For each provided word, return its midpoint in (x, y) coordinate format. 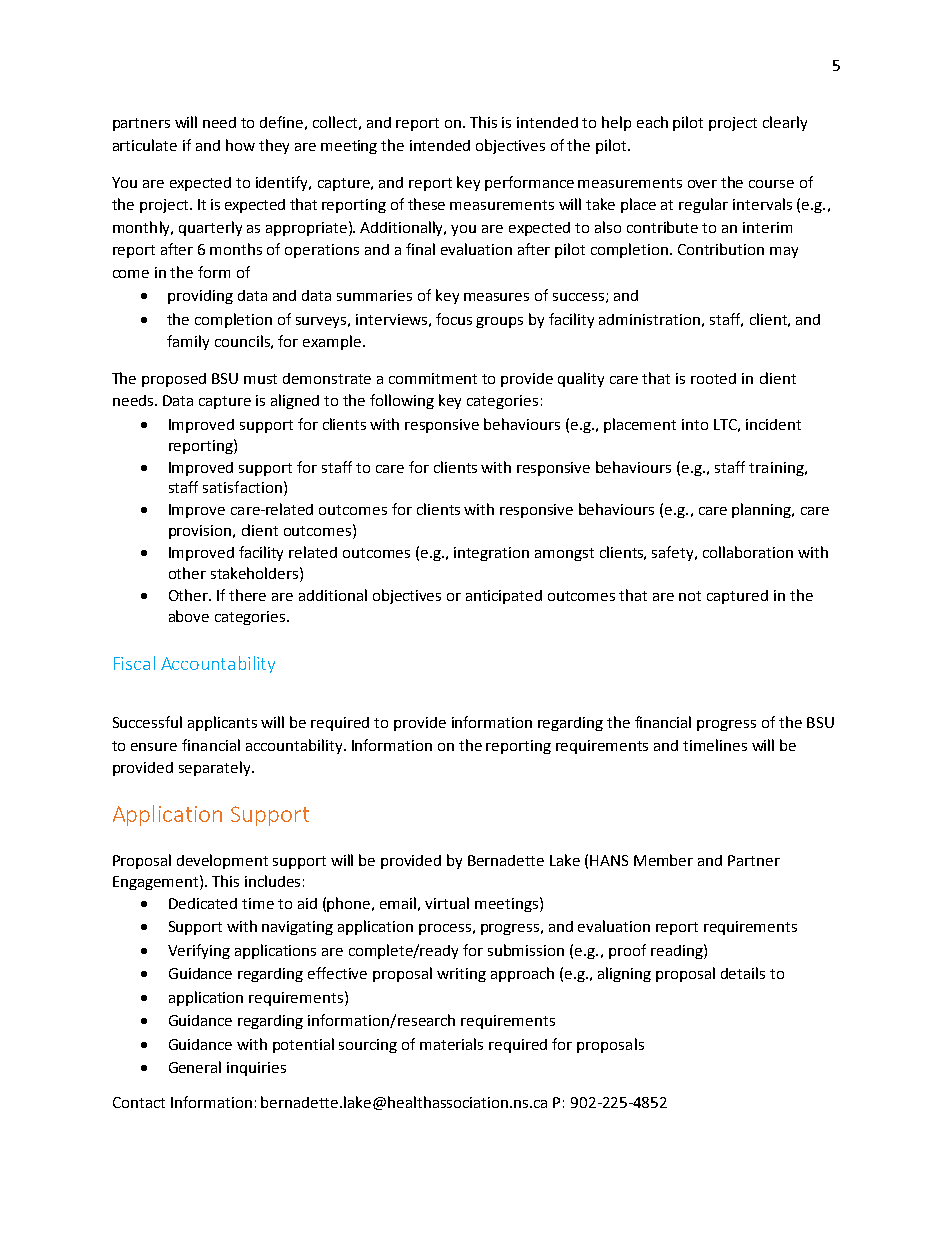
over (702, 184)
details (743, 973)
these (426, 204)
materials (451, 1044)
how (240, 145)
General (195, 1067)
